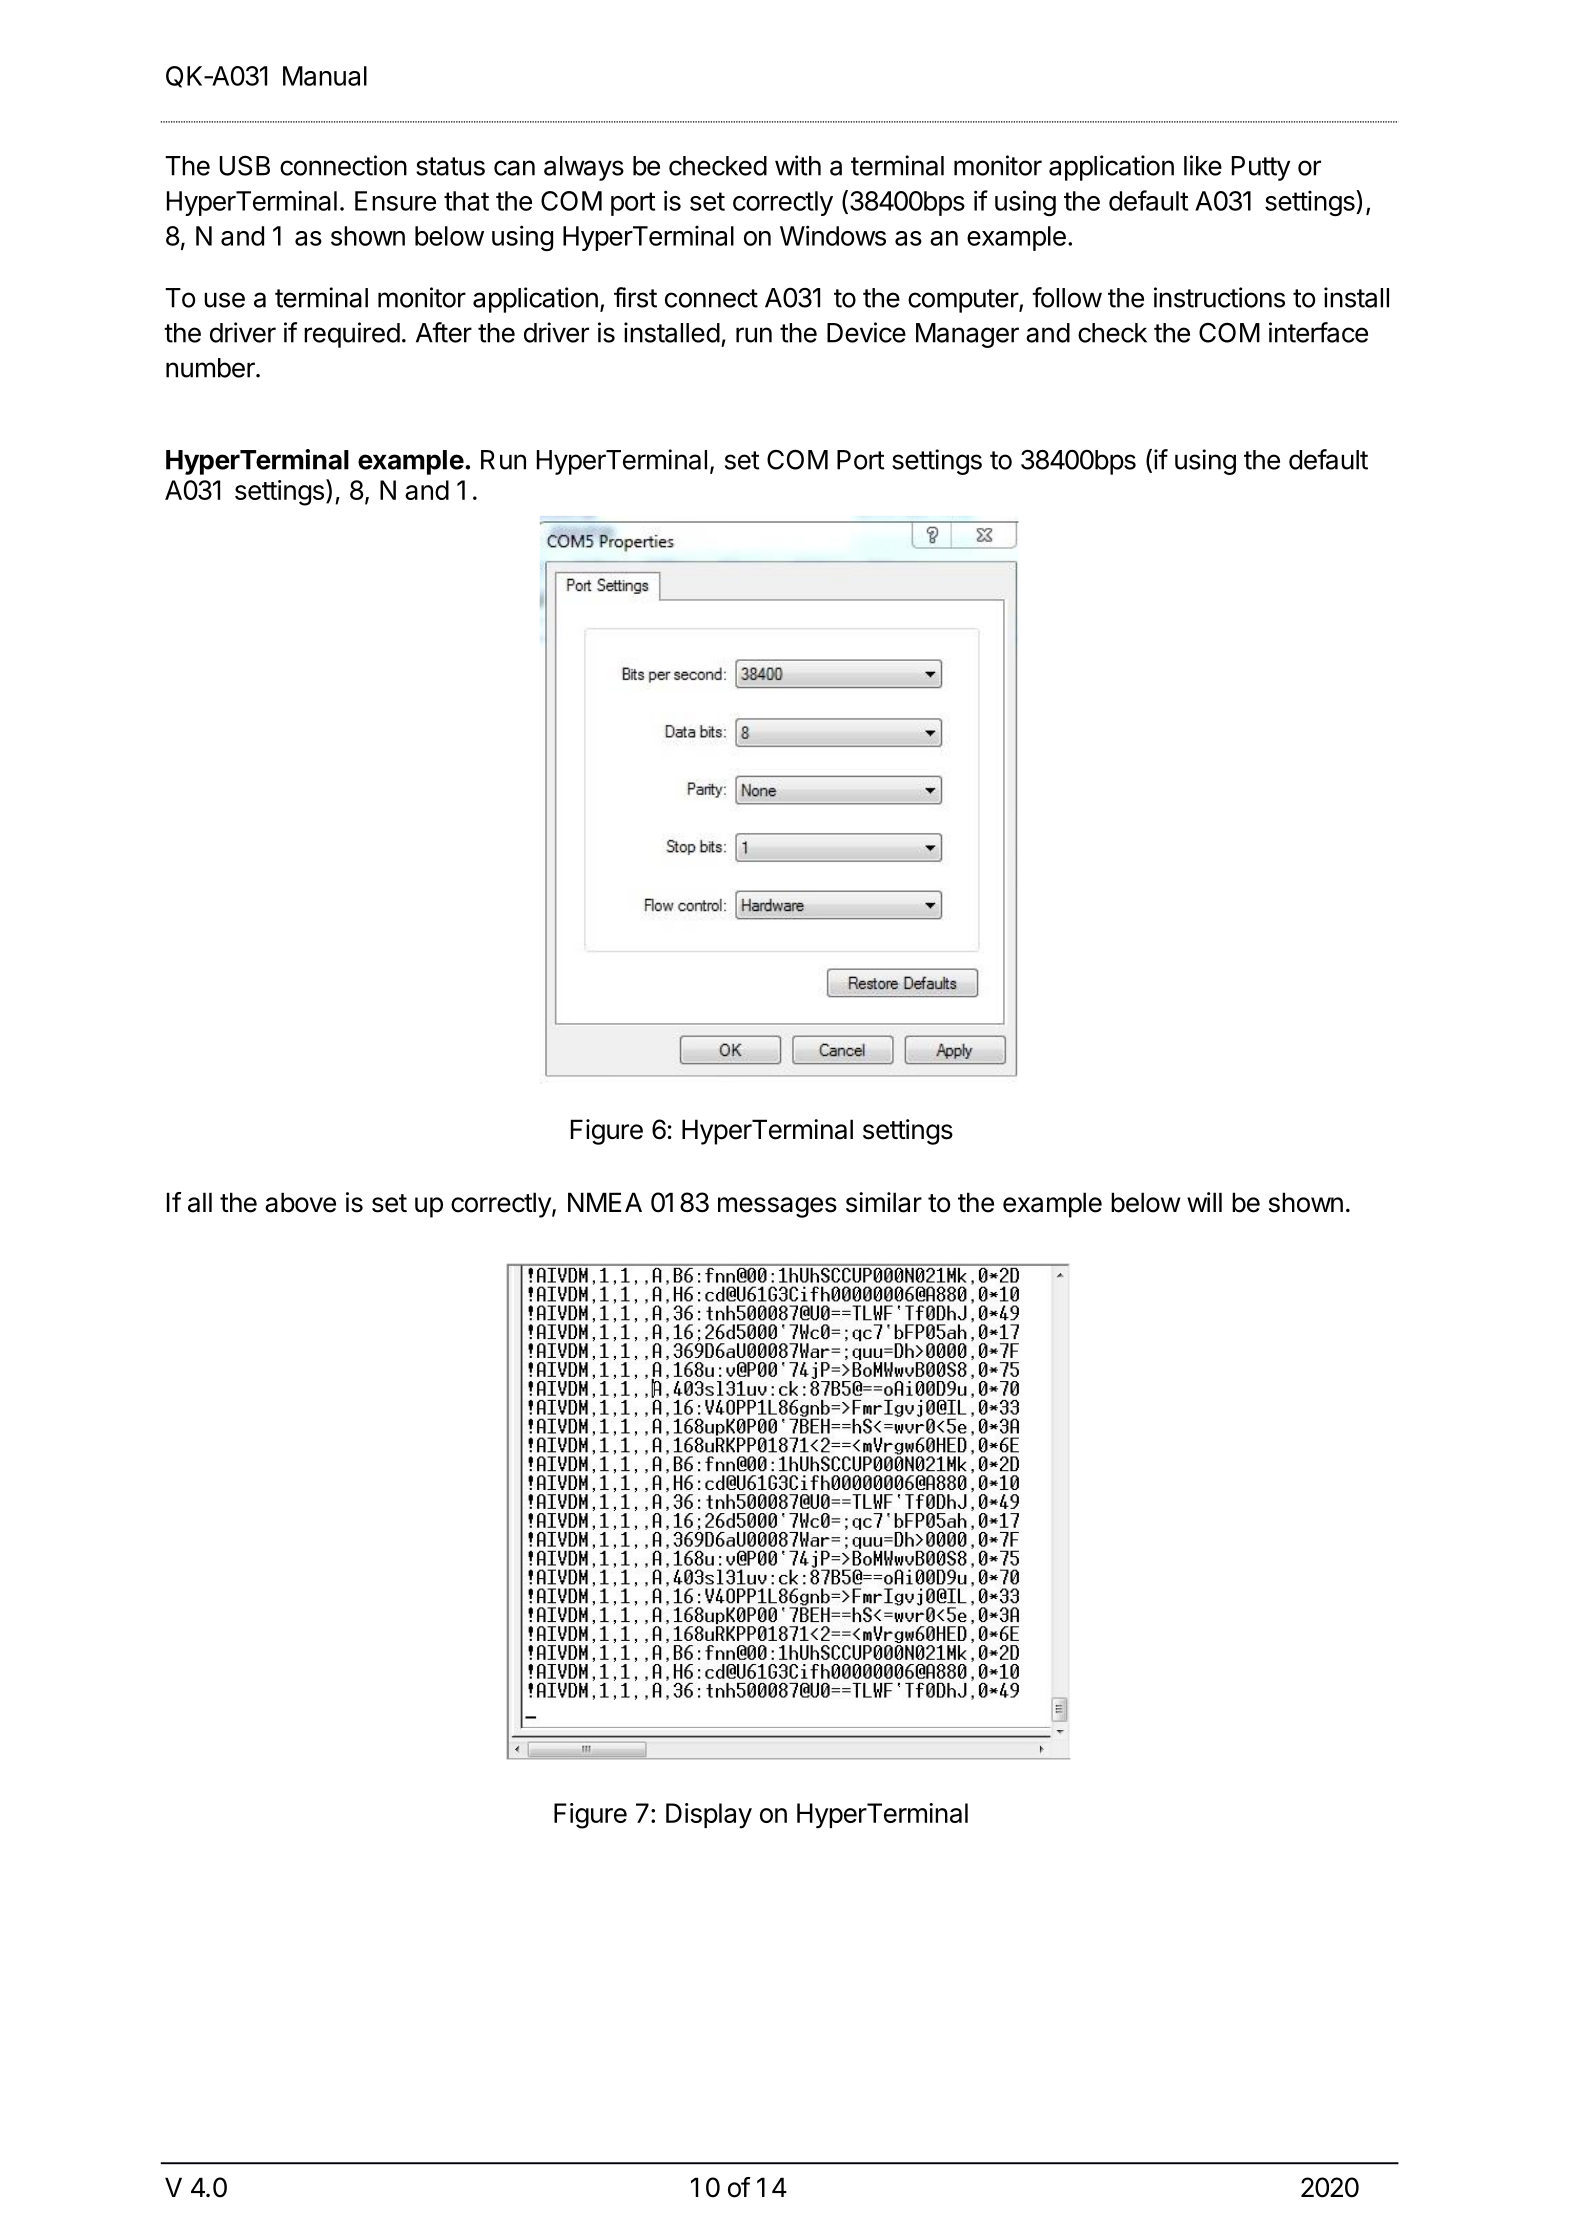 This page has height=2233, width=1578. I want to click on like, so click(1203, 165).
